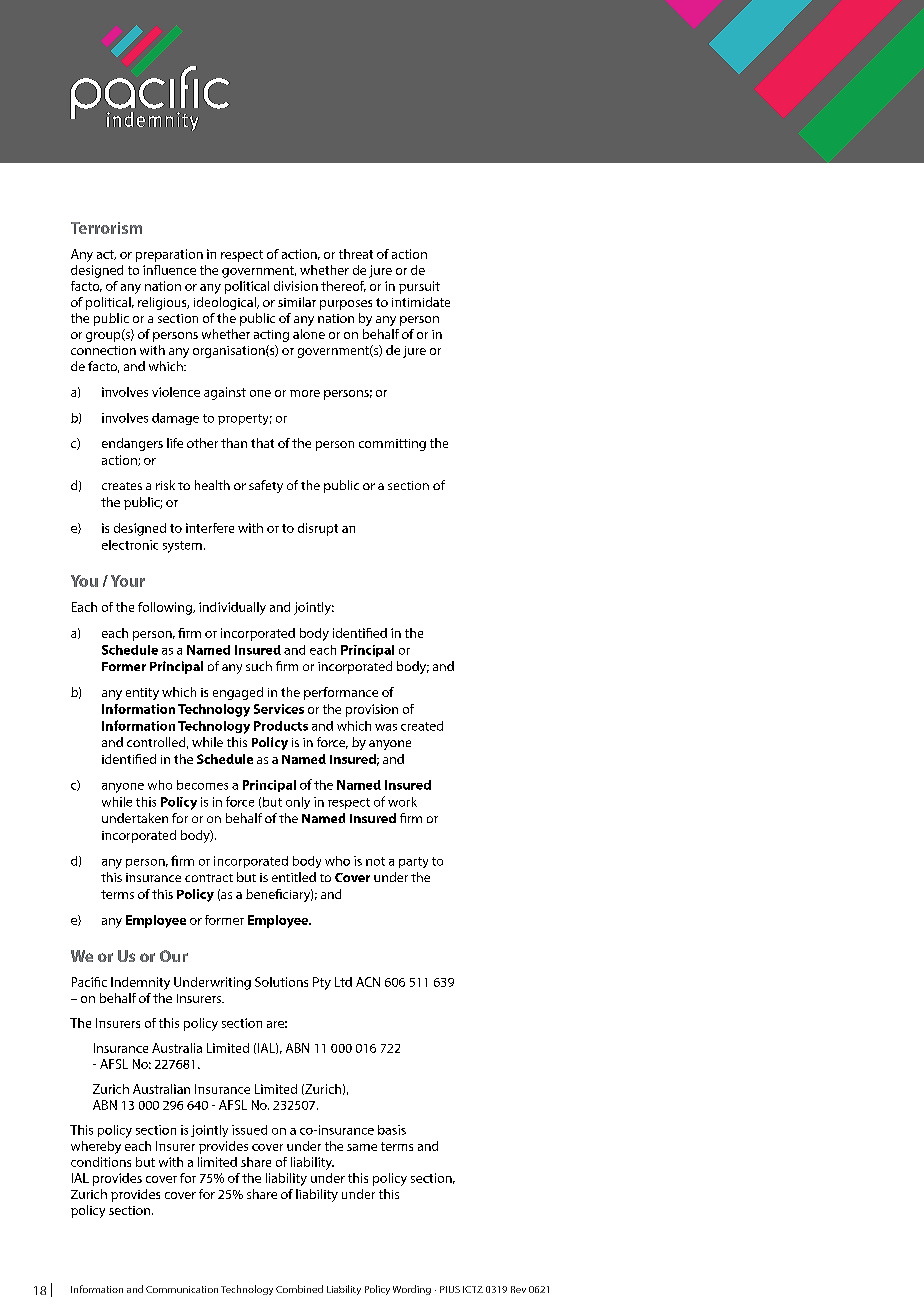  Describe the element at coordinates (294, 877) in the screenshot. I see `entitled` at that location.
